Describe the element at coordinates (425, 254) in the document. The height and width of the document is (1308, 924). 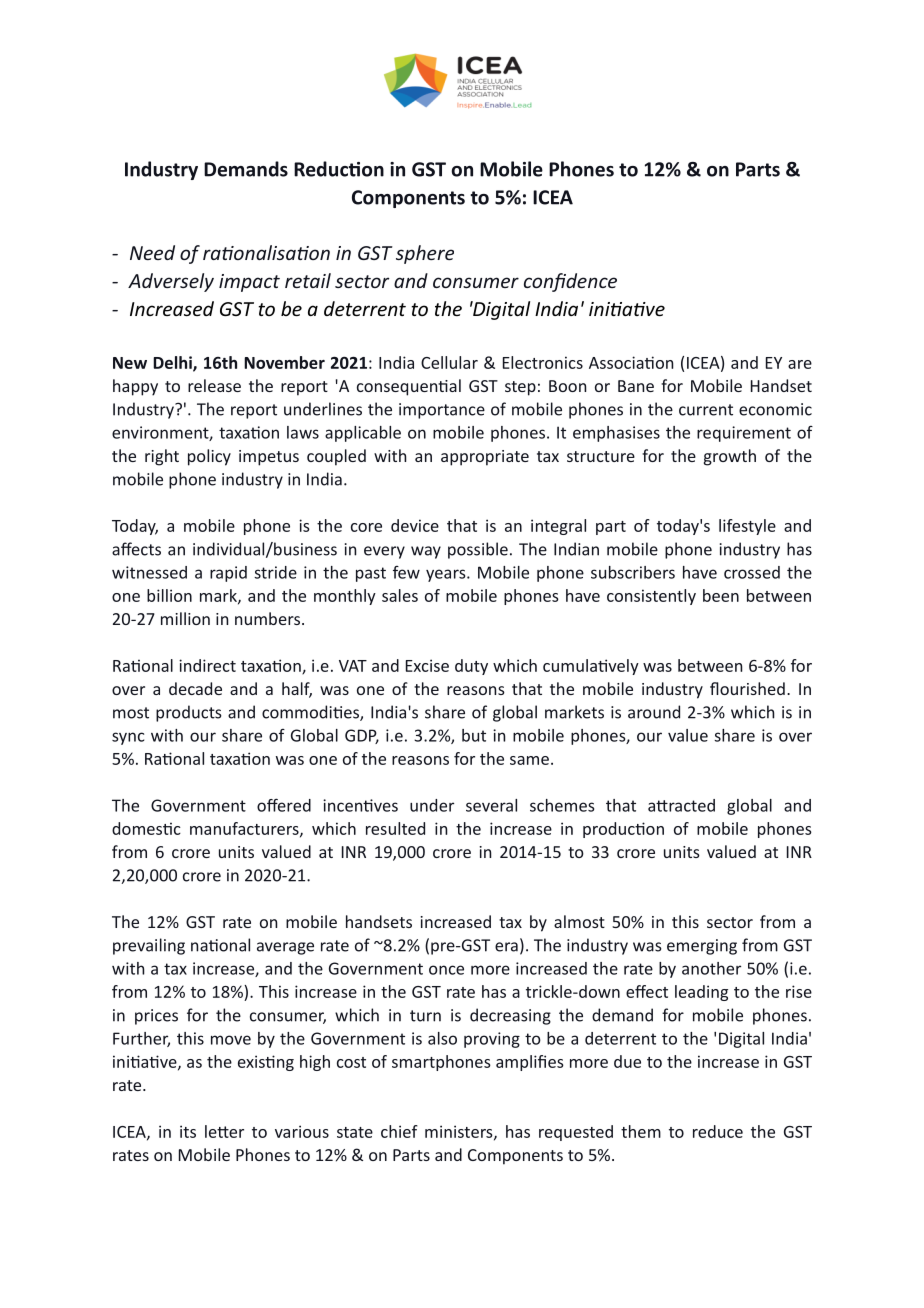
I see `sphere` at that location.
